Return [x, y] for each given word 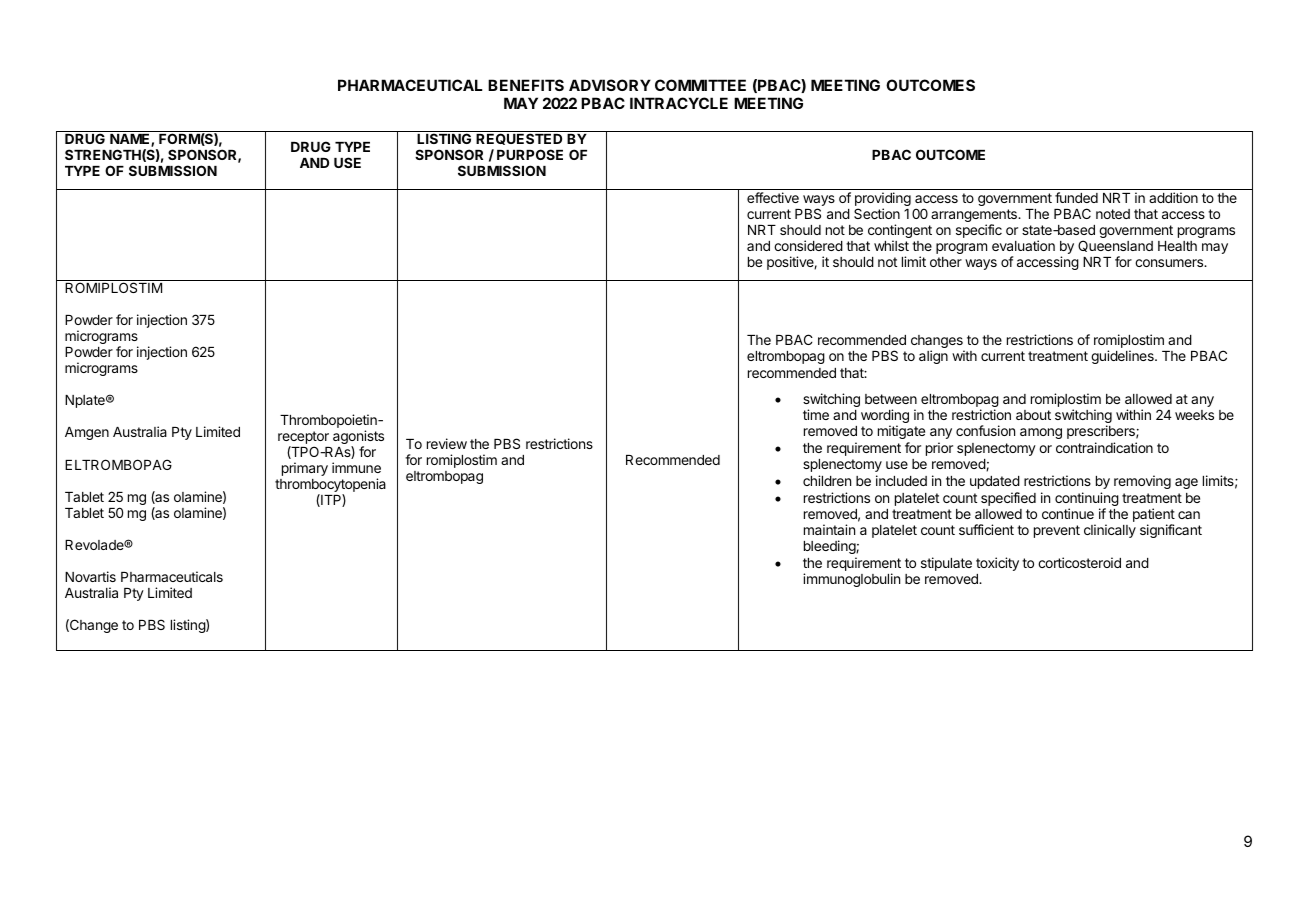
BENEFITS [526, 85]
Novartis [90, 576]
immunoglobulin [851, 580]
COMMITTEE [700, 85]
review [447, 443]
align [933, 357]
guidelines [1123, 357]
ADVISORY [610, 85]
